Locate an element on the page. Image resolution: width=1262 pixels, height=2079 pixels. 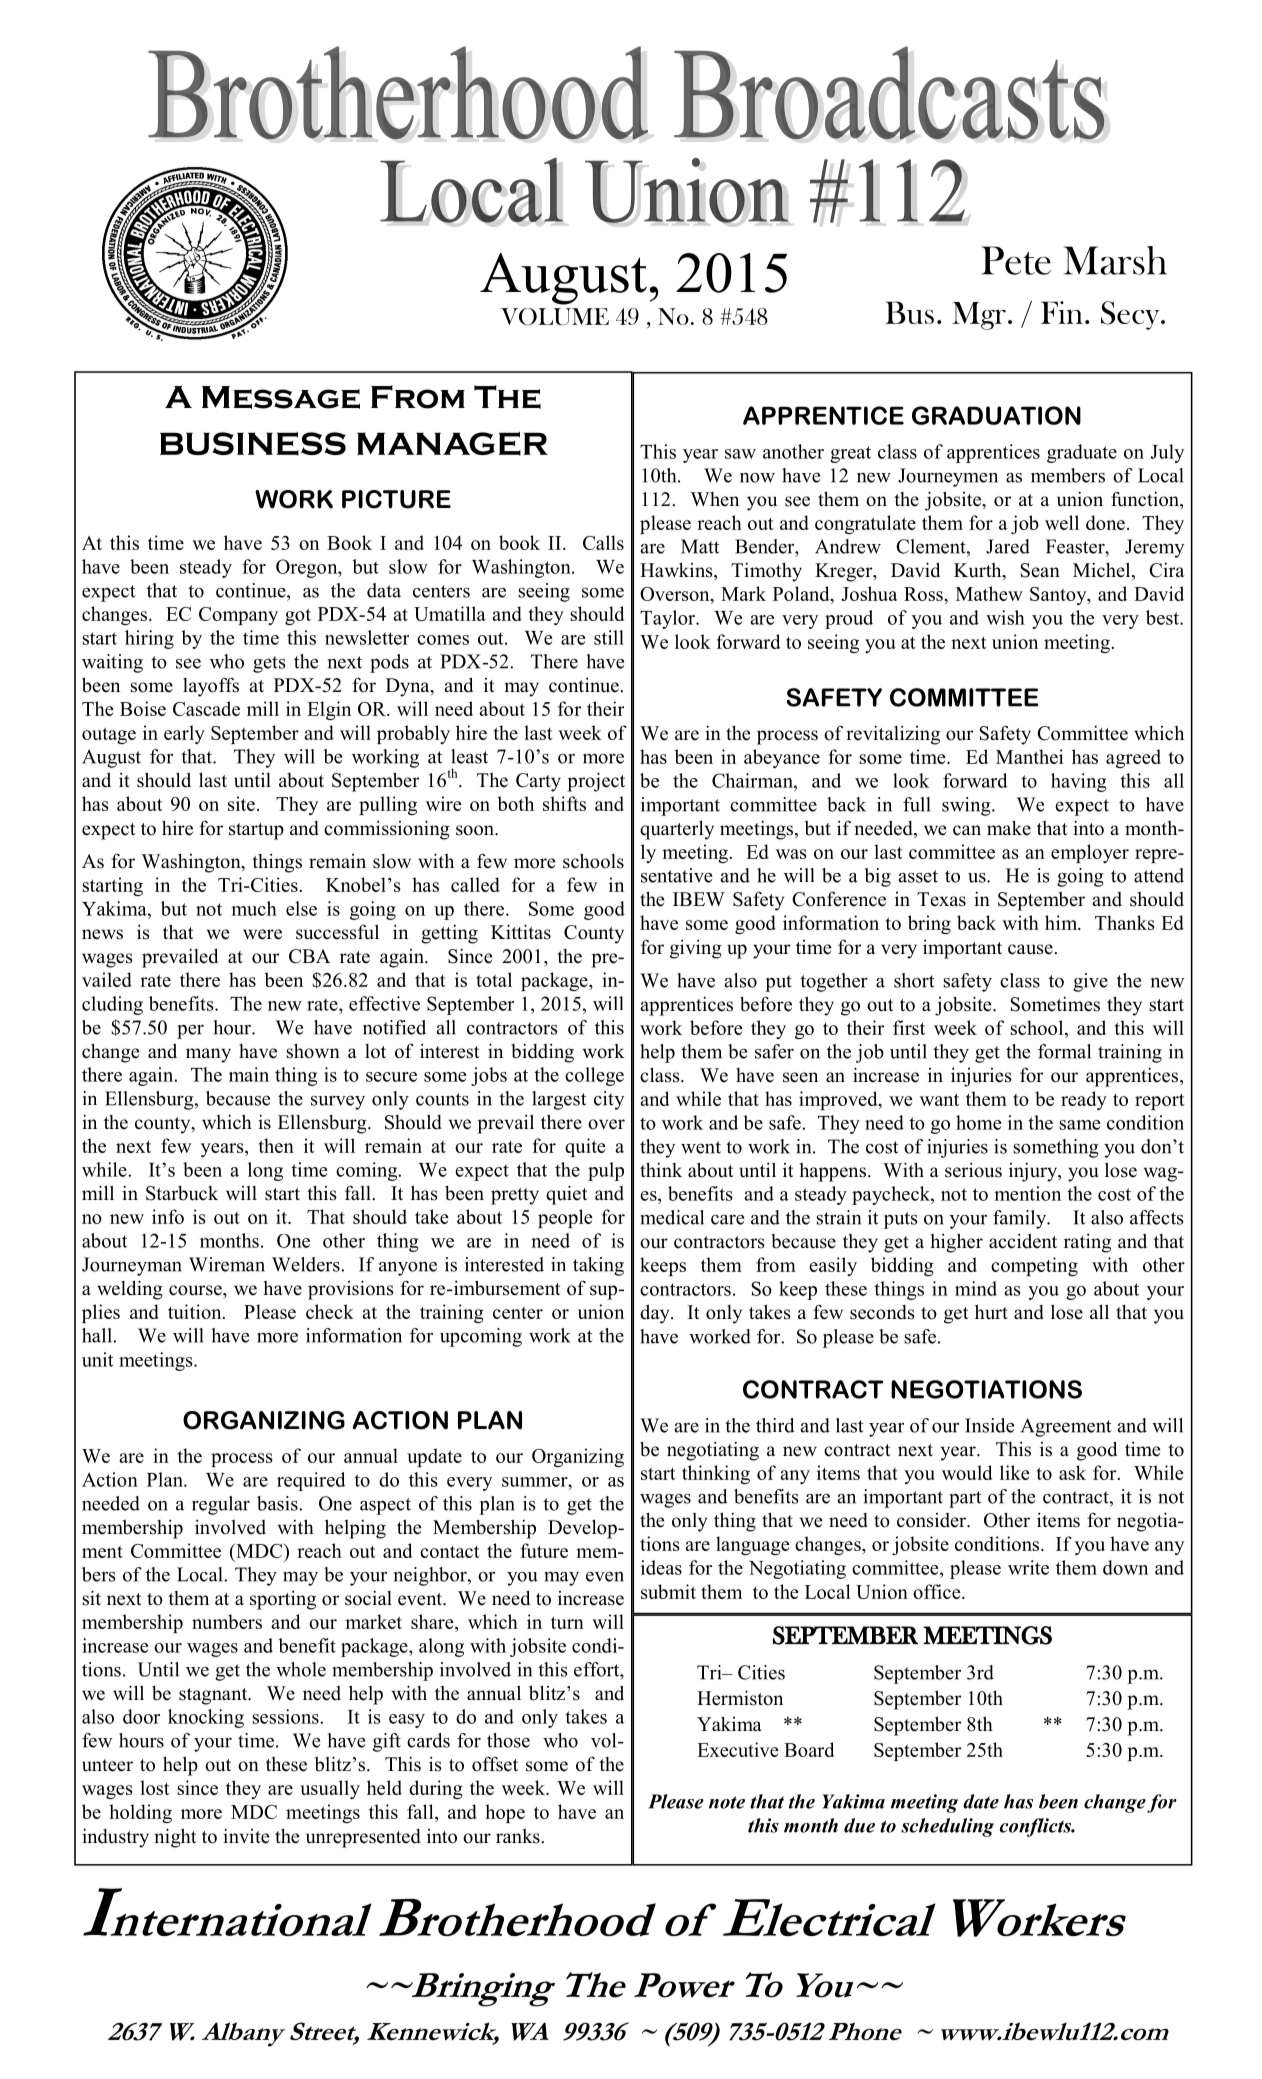
early is located at coordinates (184, 734).
